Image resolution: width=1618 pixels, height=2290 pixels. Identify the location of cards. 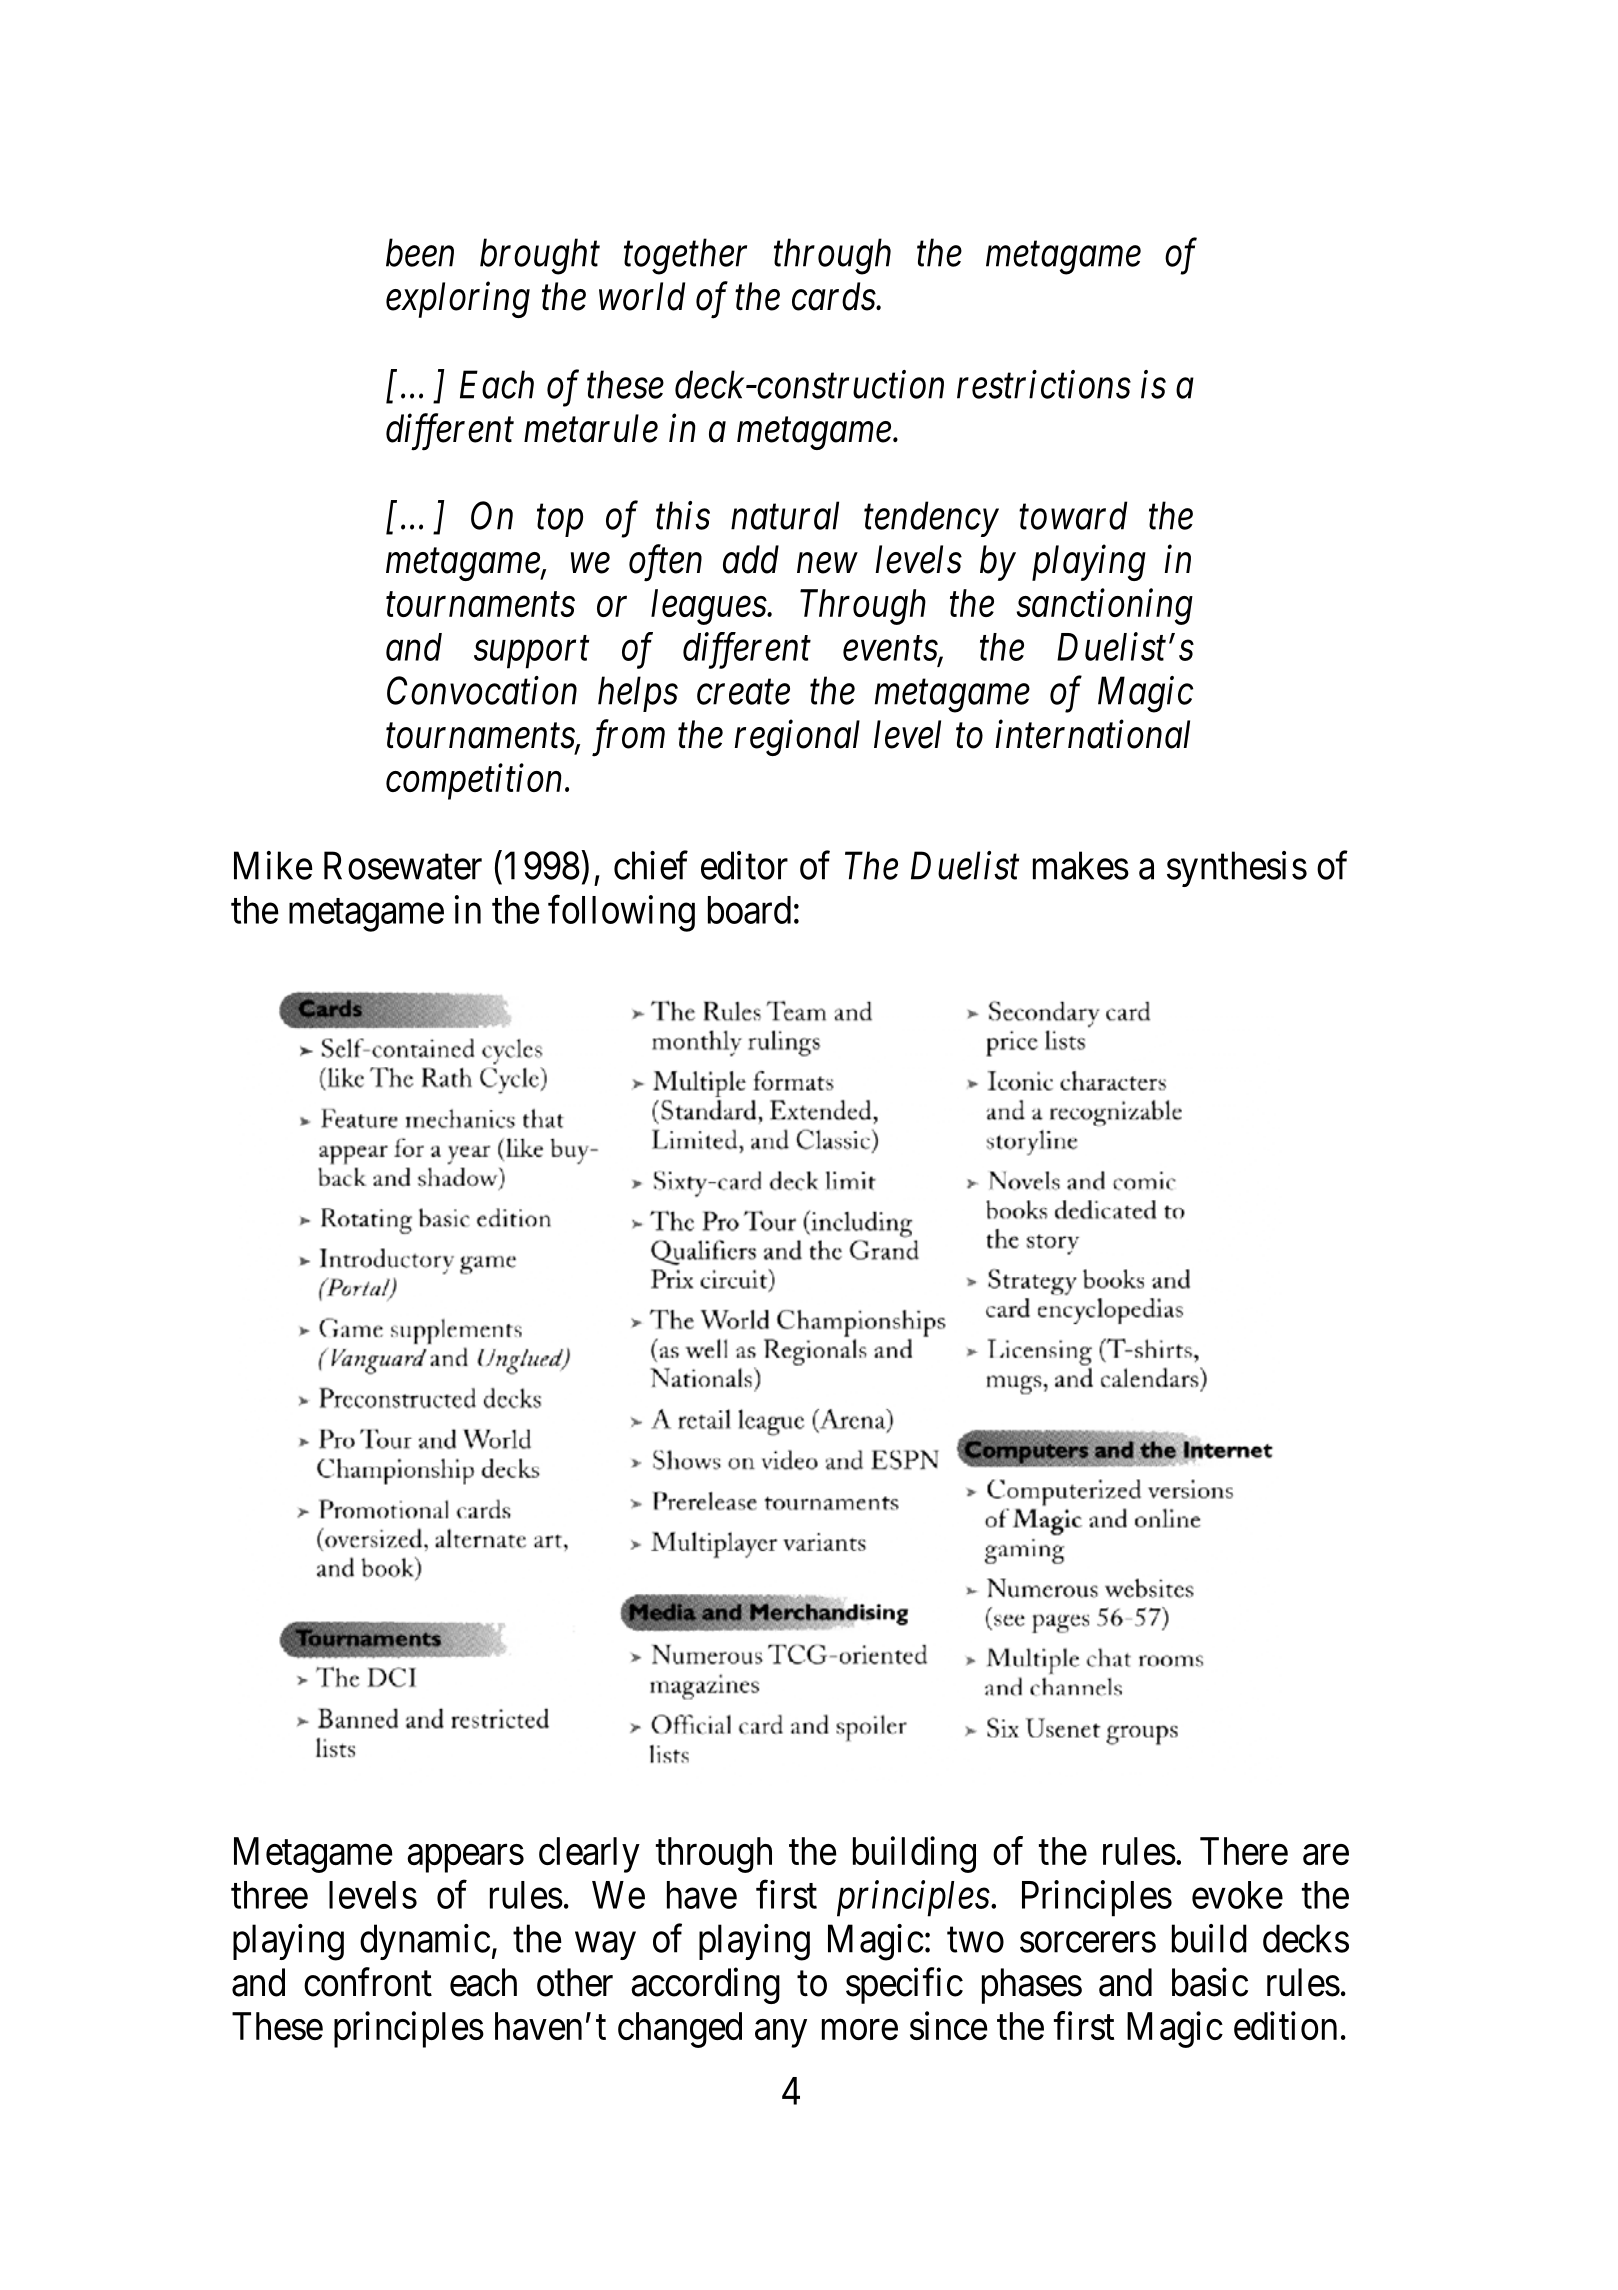
(834, 296).
